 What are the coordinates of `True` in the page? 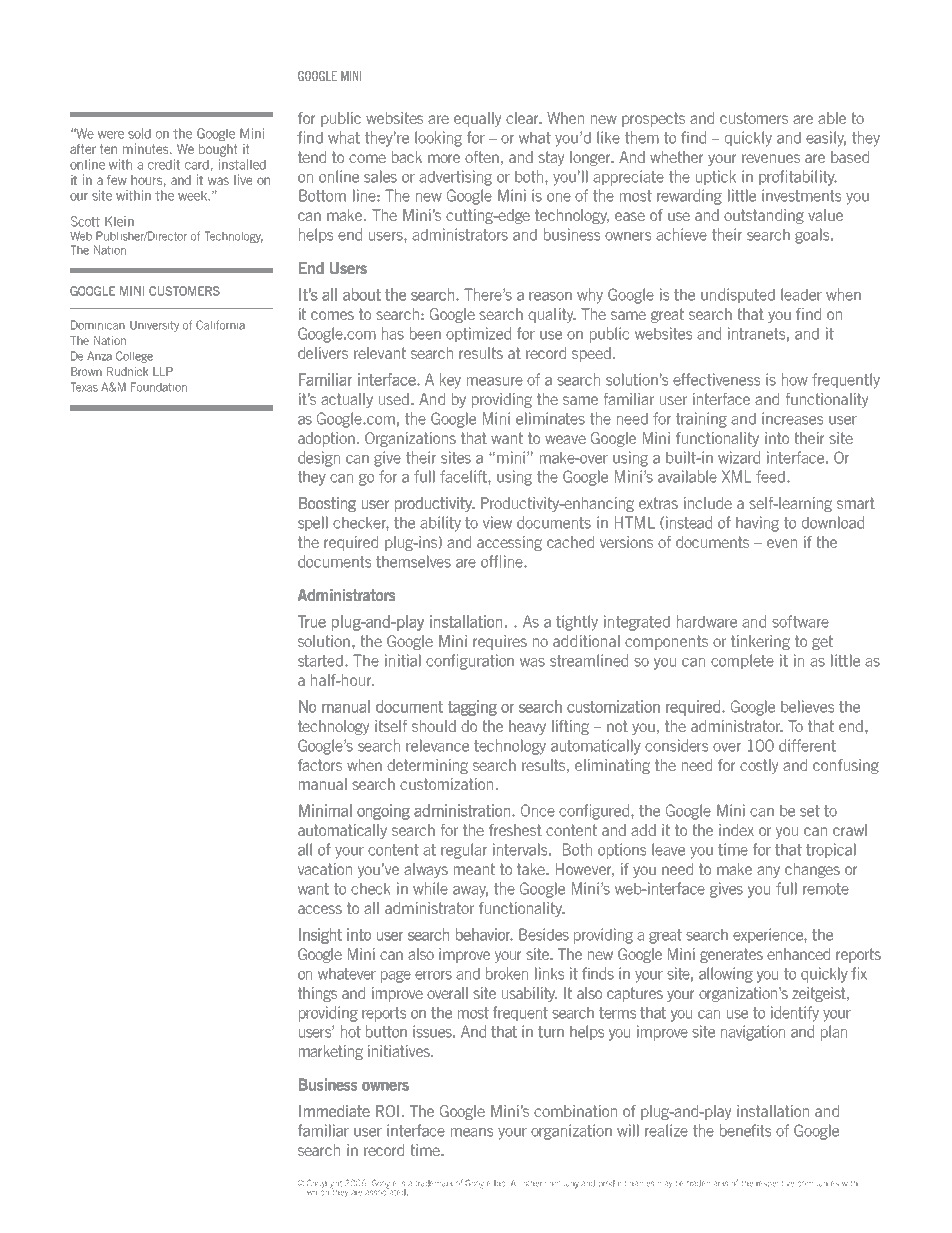 It's located at (312, 621).
